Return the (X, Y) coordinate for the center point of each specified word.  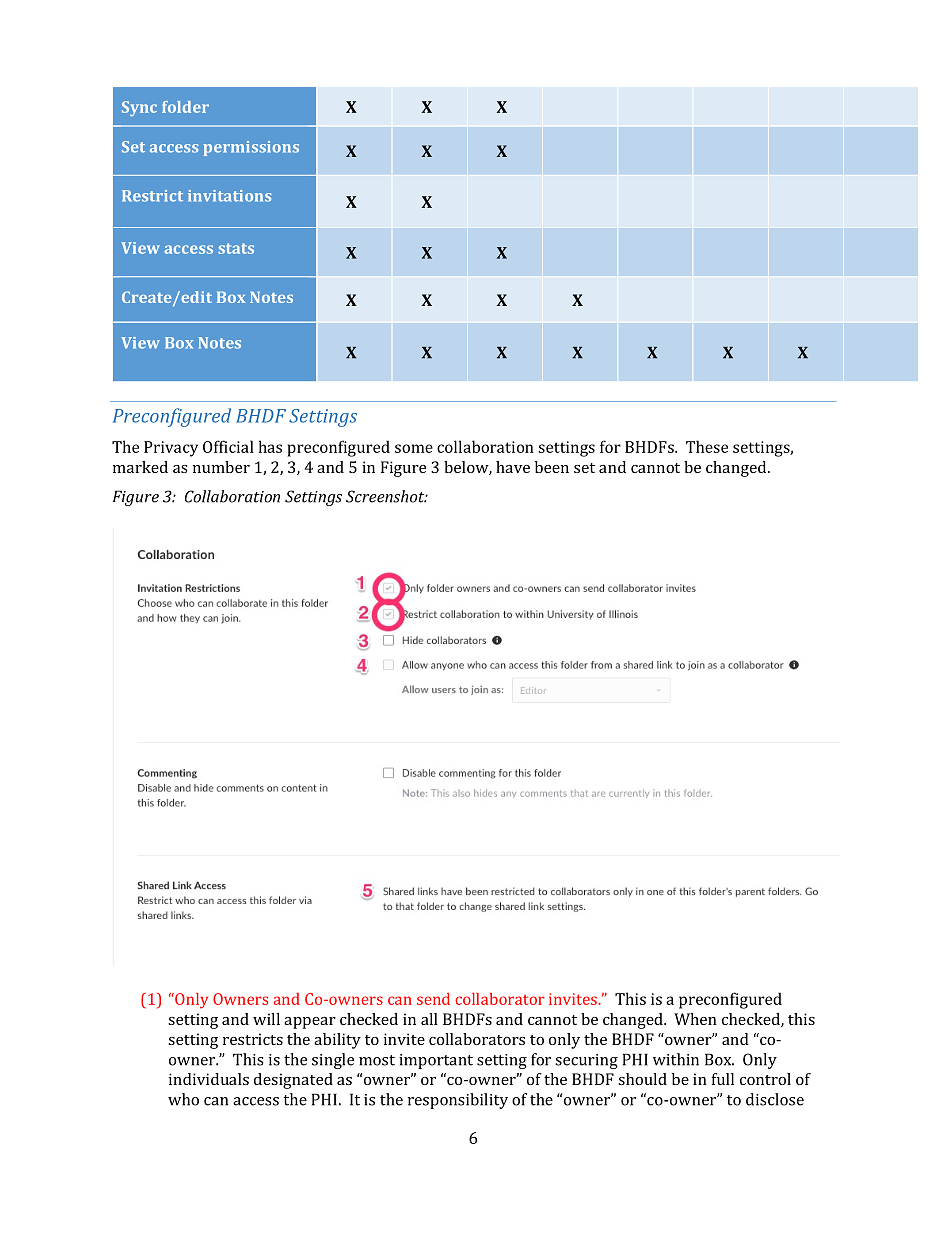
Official (228, 446)
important (436, 1061)
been (552, 467)
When (695, 1019)
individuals (209, 1079)
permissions (251, 148)
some (414, 448)
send (433, 999)
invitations (229, 196)
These (707, 446)
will (266, 1019)
